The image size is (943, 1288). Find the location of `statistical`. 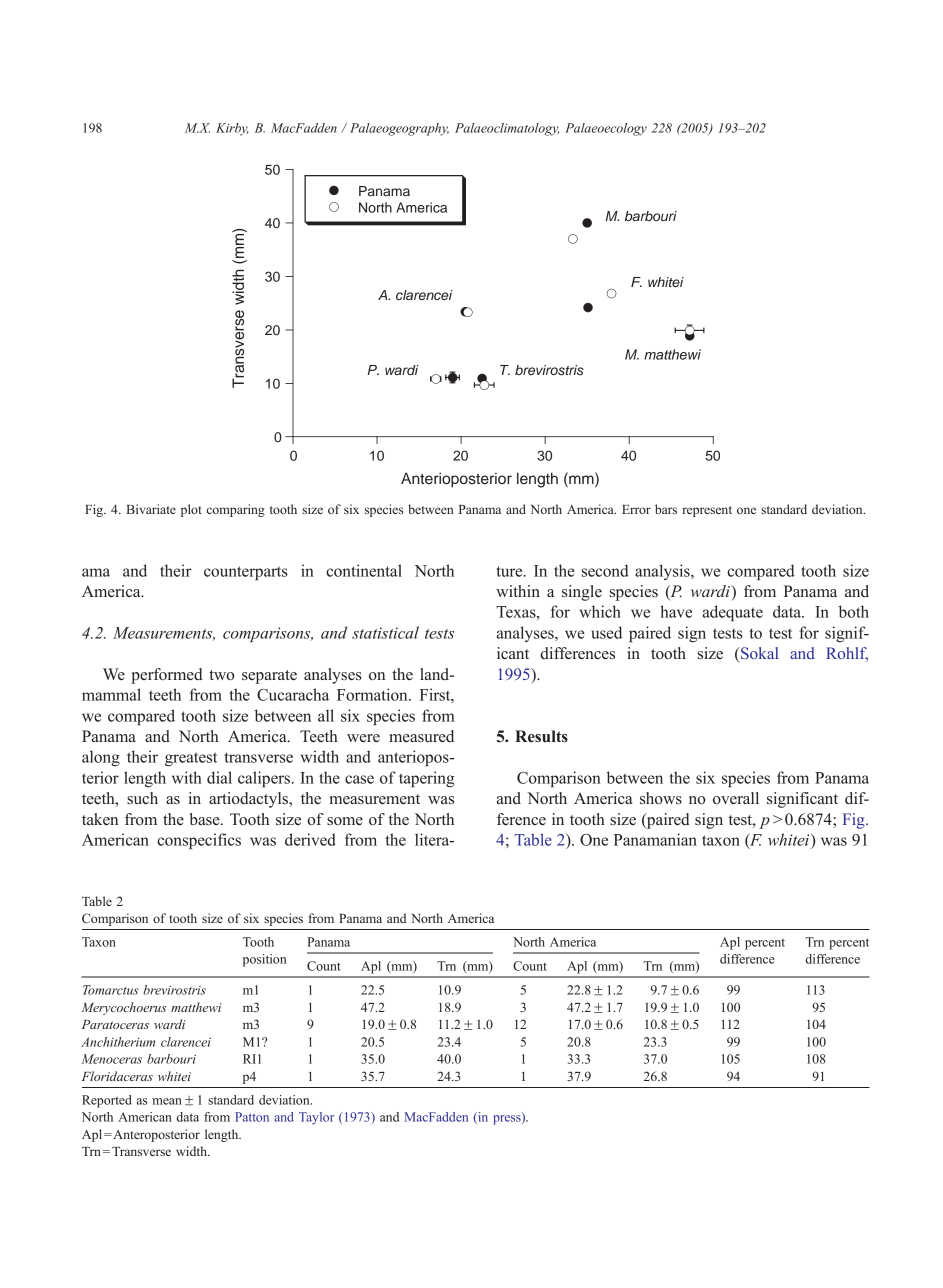

statistical is located at coordinates (385, 632).
